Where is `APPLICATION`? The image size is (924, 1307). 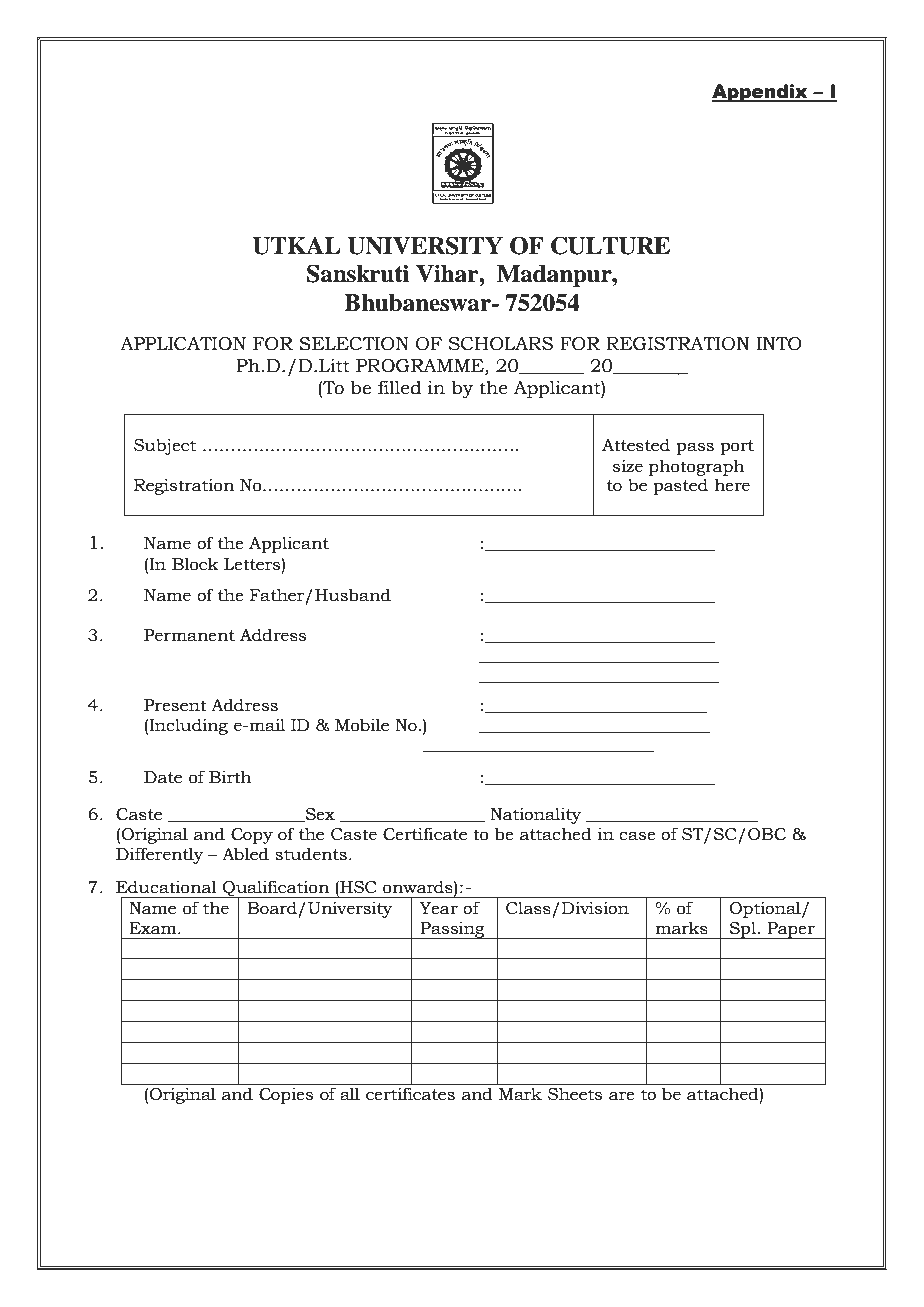 APPLICATION is located at coordinates (183, 344).
